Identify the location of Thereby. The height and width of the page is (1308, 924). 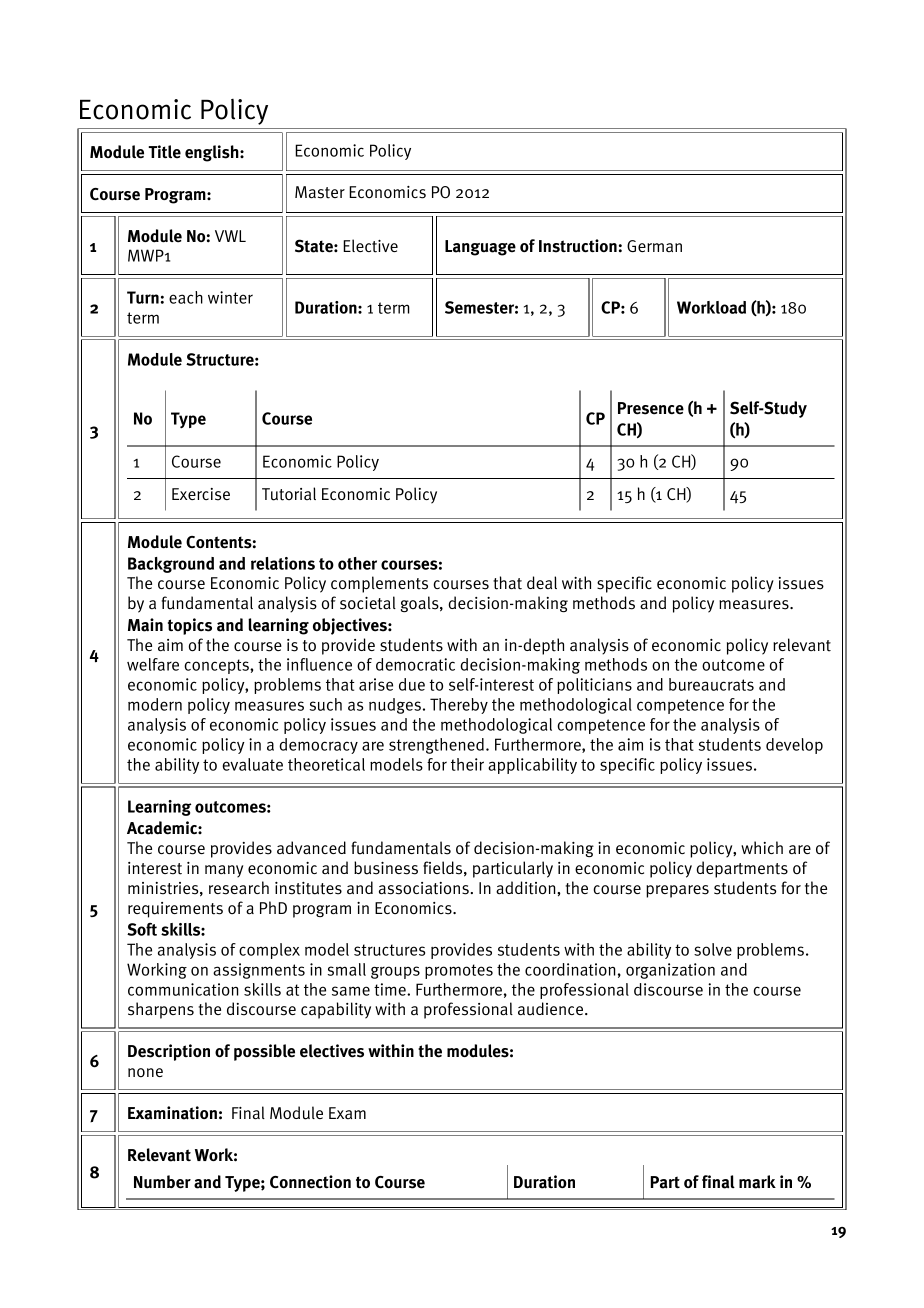
(459, 706).
